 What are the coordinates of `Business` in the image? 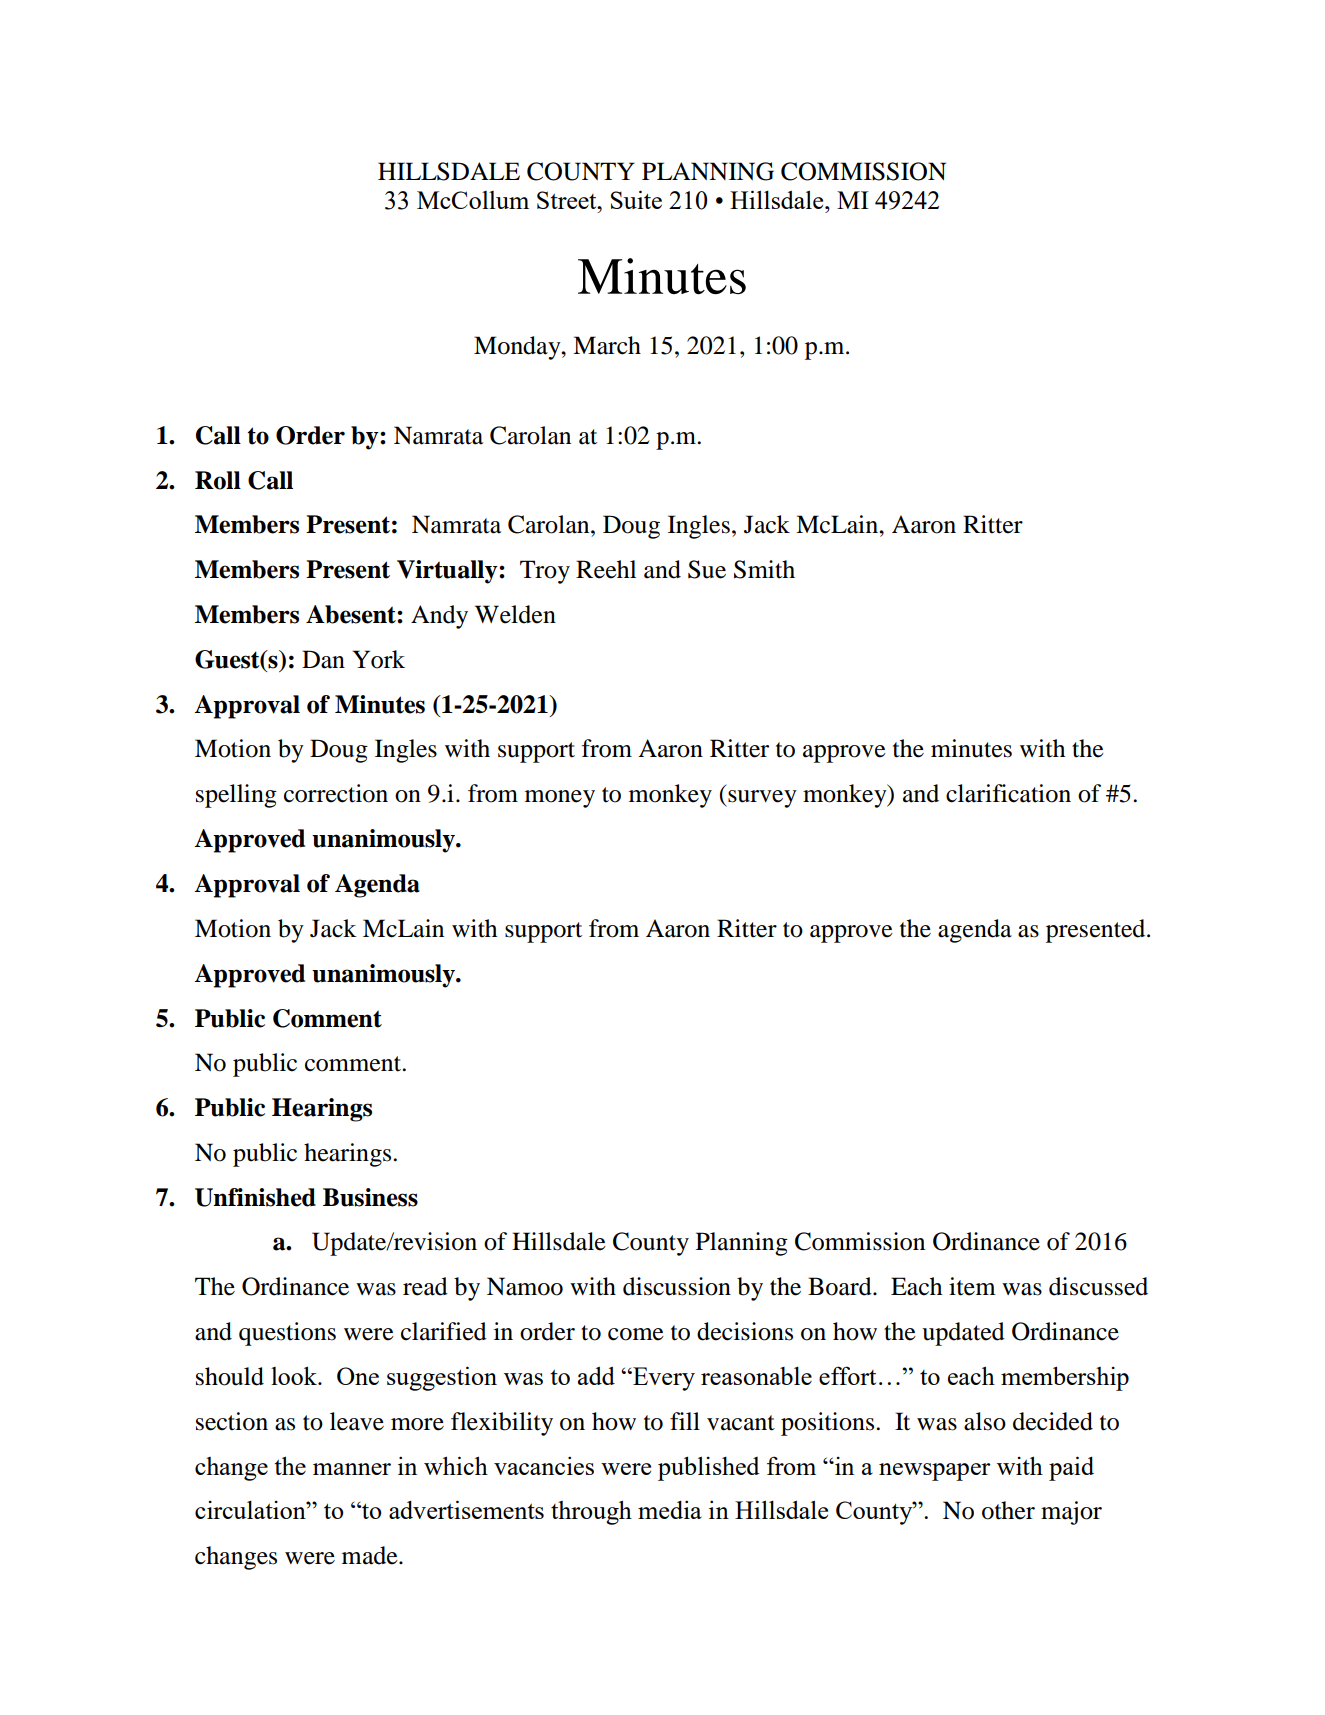 It's located at (370, 1197).
